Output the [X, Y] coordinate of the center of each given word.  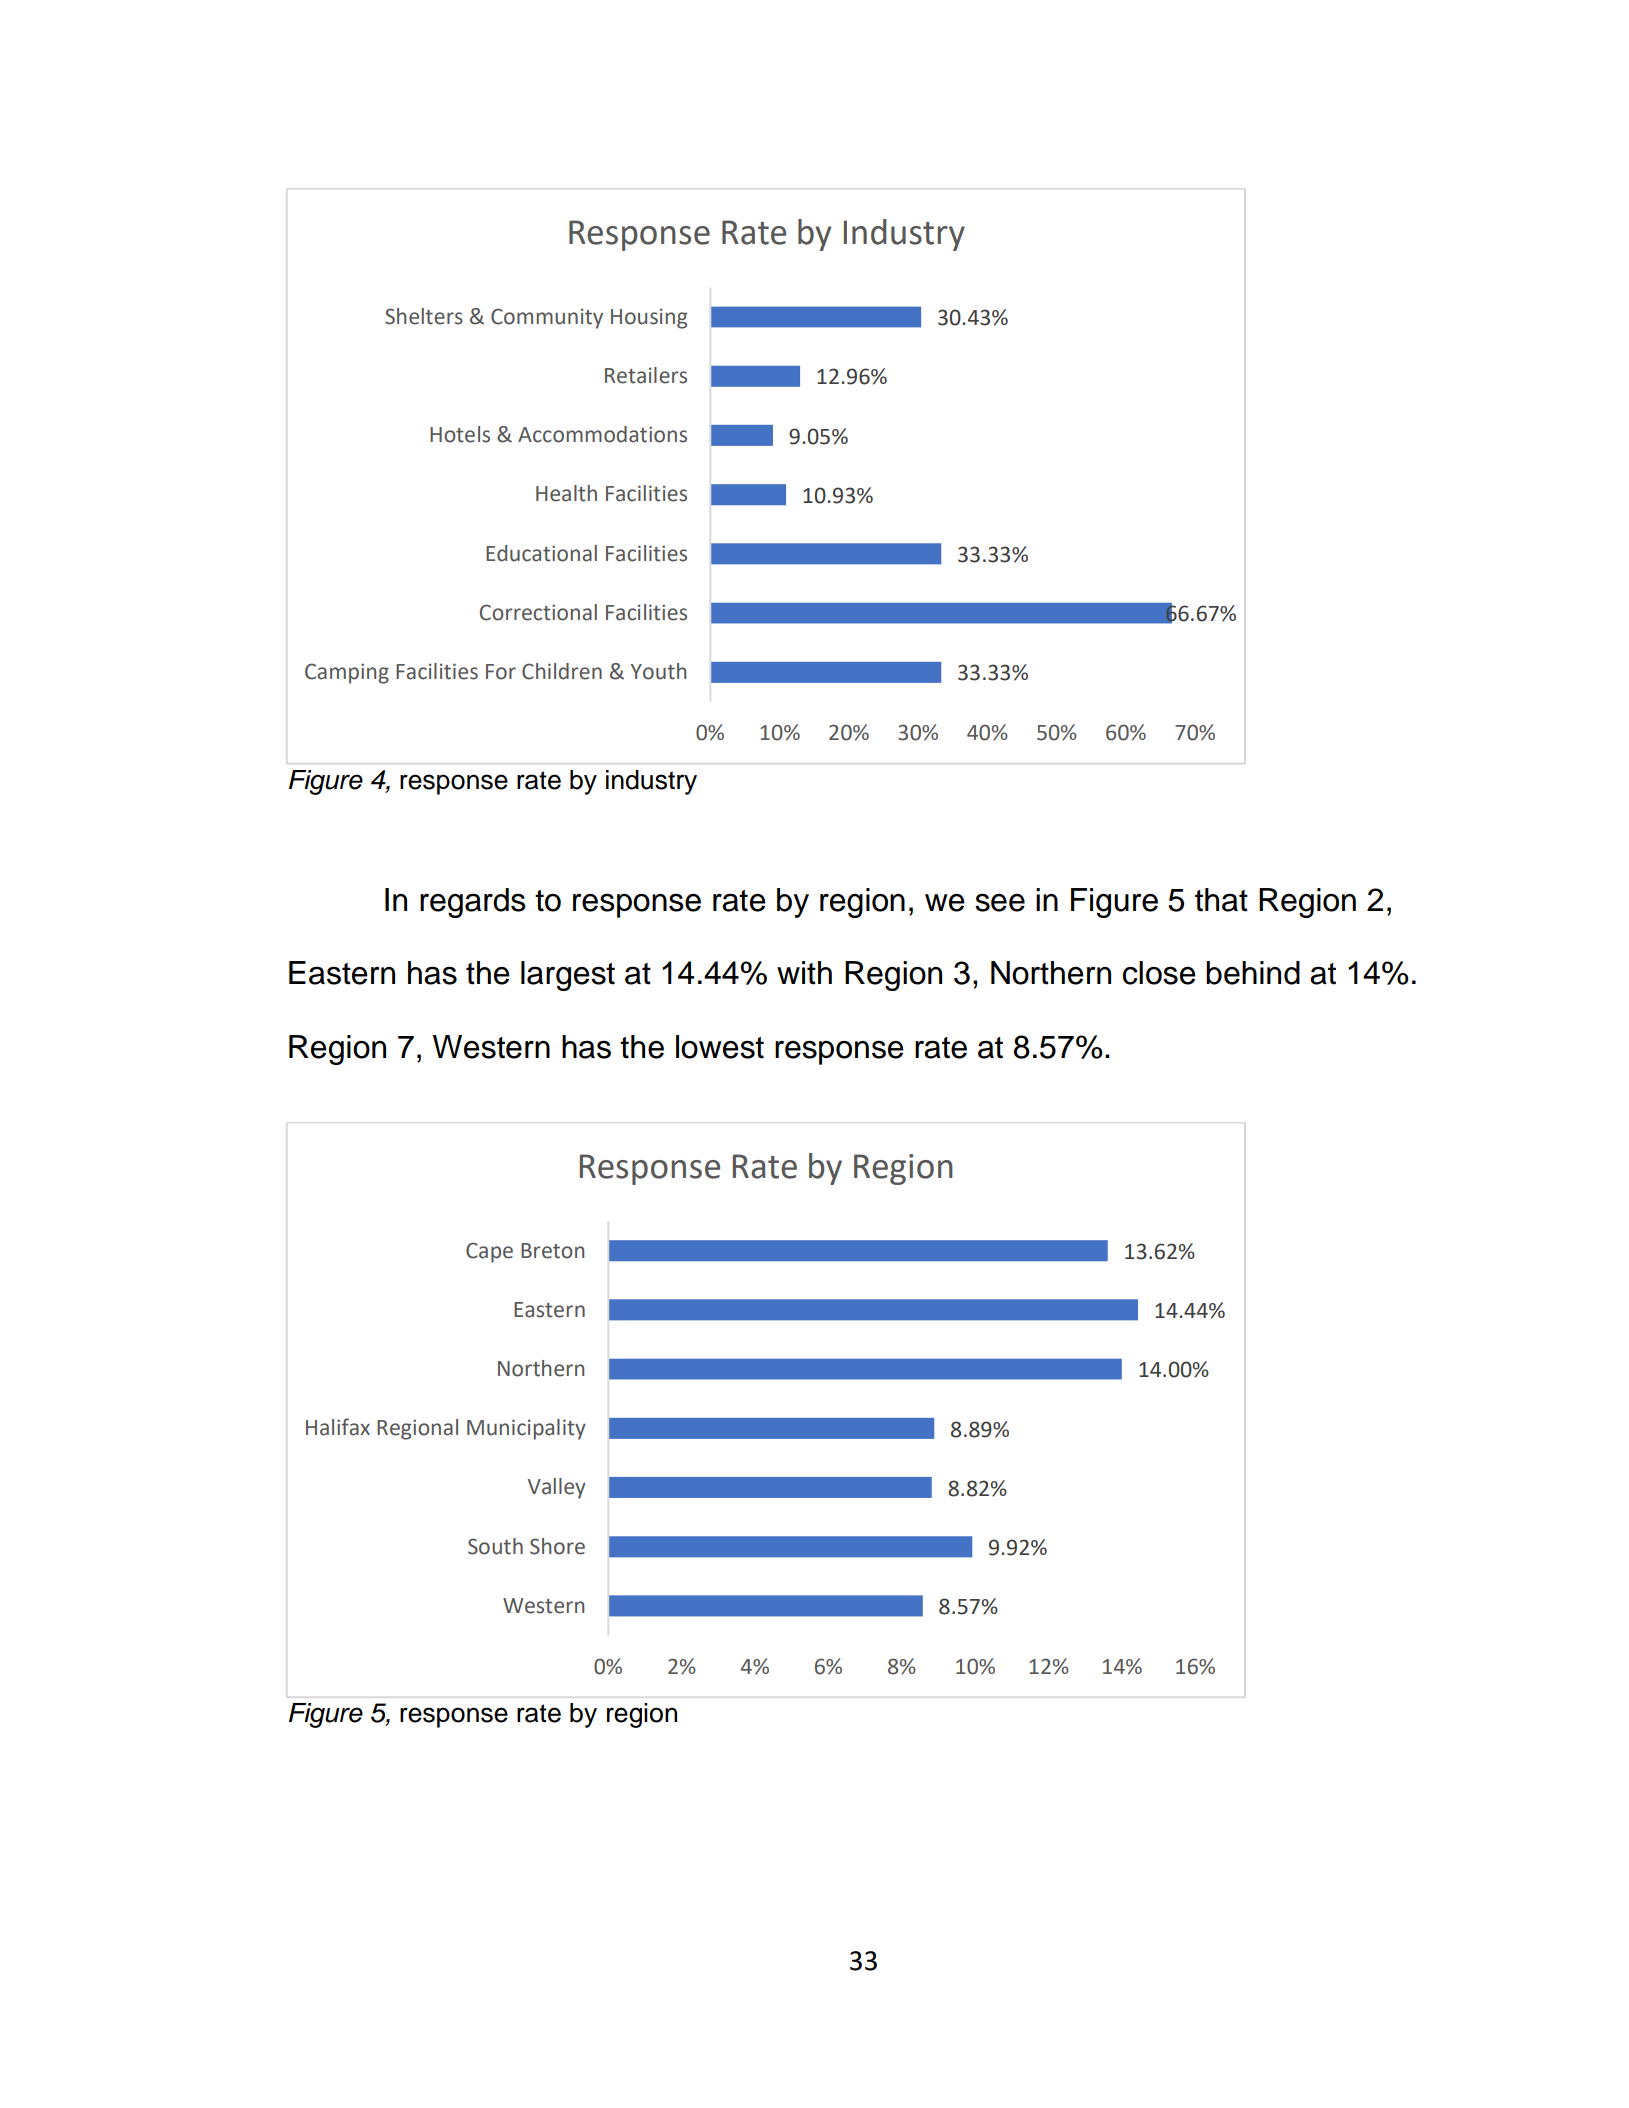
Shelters [424, 316]
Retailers [646, 375]
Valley [557, 1488]
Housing [649, 318]
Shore [557, 1546]
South [495, 1546]
